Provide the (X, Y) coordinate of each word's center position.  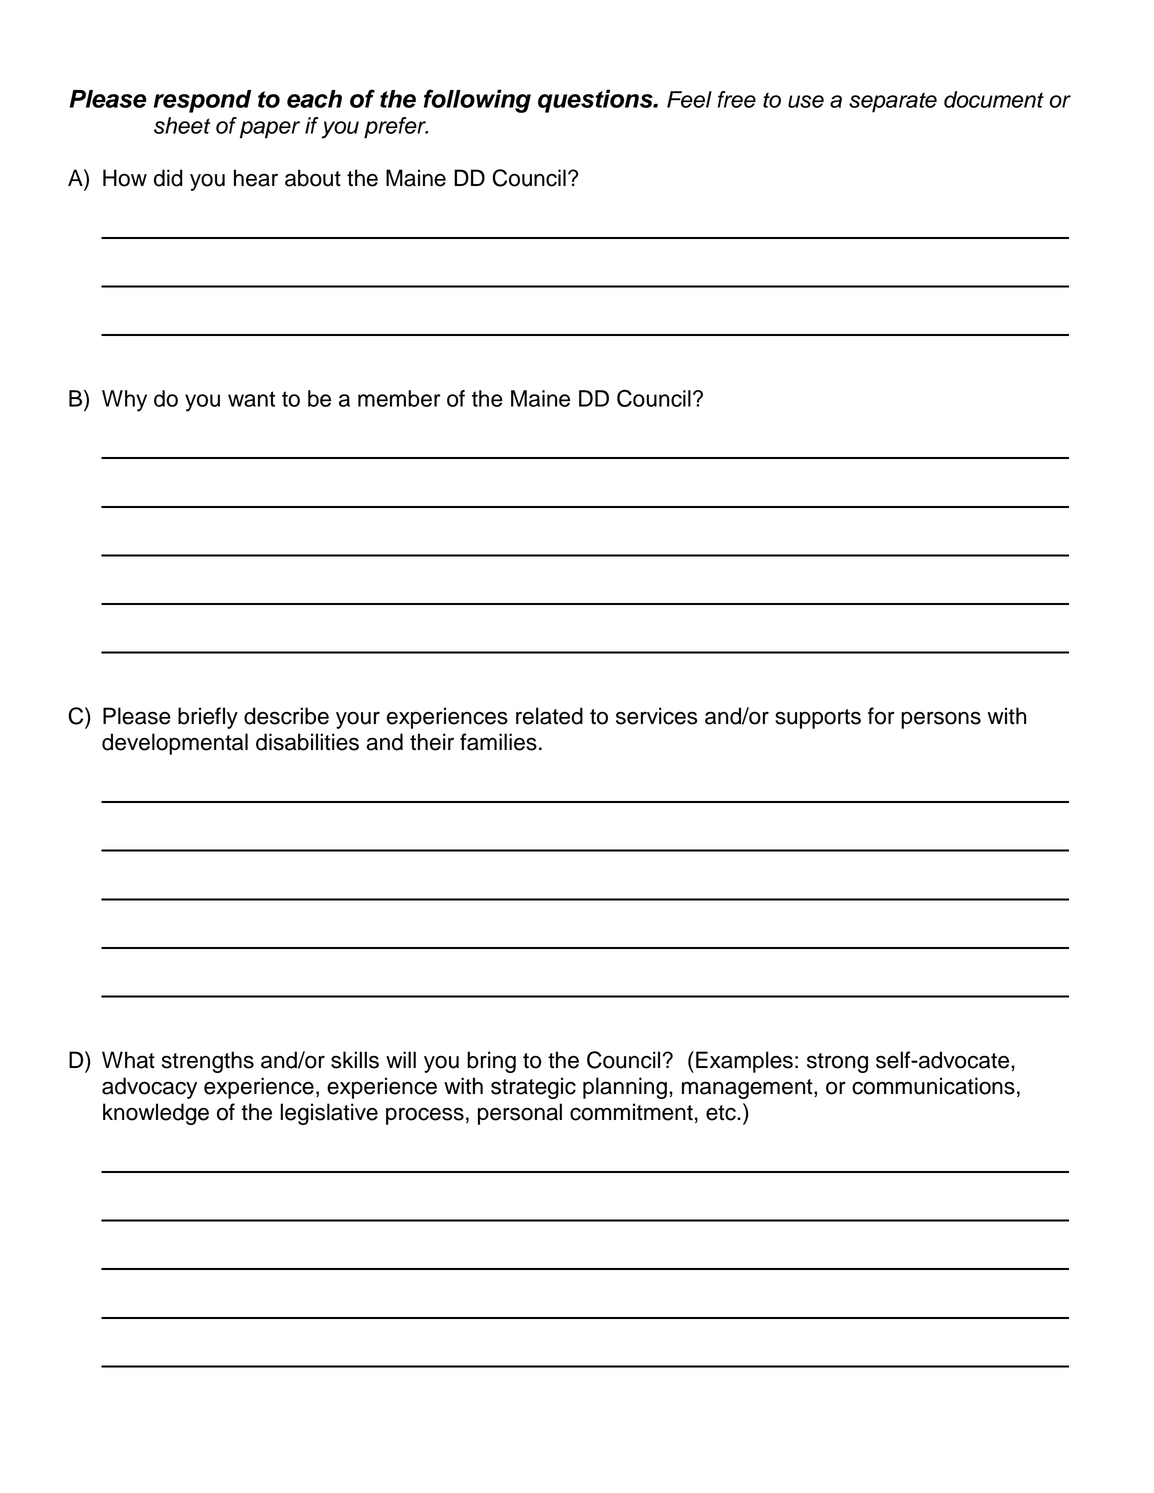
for (881, 716)
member (399, 398)
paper (270, 130)
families (498, 742)
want (251, 399)
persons (941, 720)
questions (596, 101)
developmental (175, 744)
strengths (208, 1062)
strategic (533, 1088)
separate (893, 102)
